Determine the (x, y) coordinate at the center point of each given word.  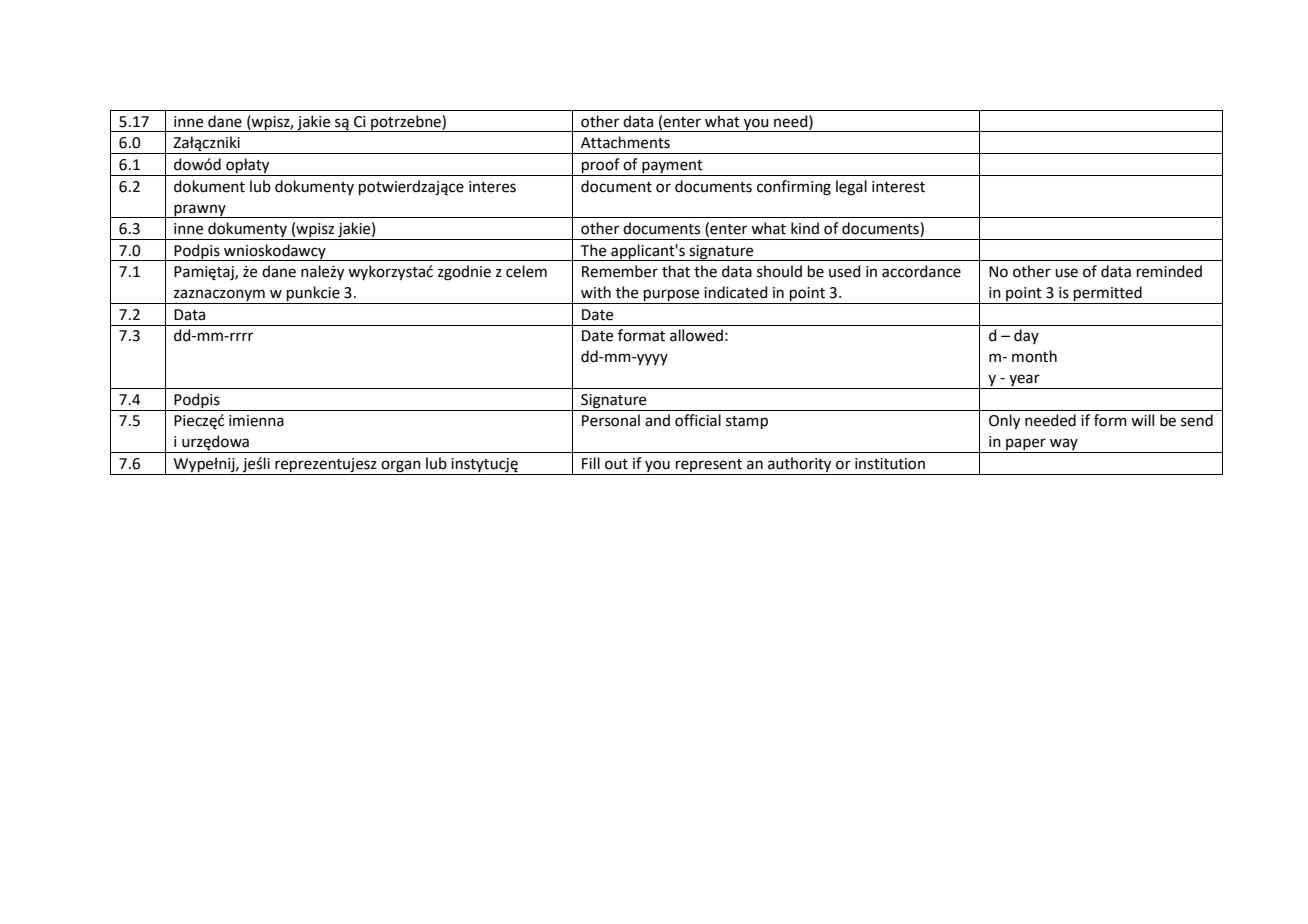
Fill (591, 463)
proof (601, 167)
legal (851, 188)
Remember (620, 271)
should (779, 271)
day (1026, 336)
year (1024, 381)
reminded (1169, 271)
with (596, 292)
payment (672, 168)
